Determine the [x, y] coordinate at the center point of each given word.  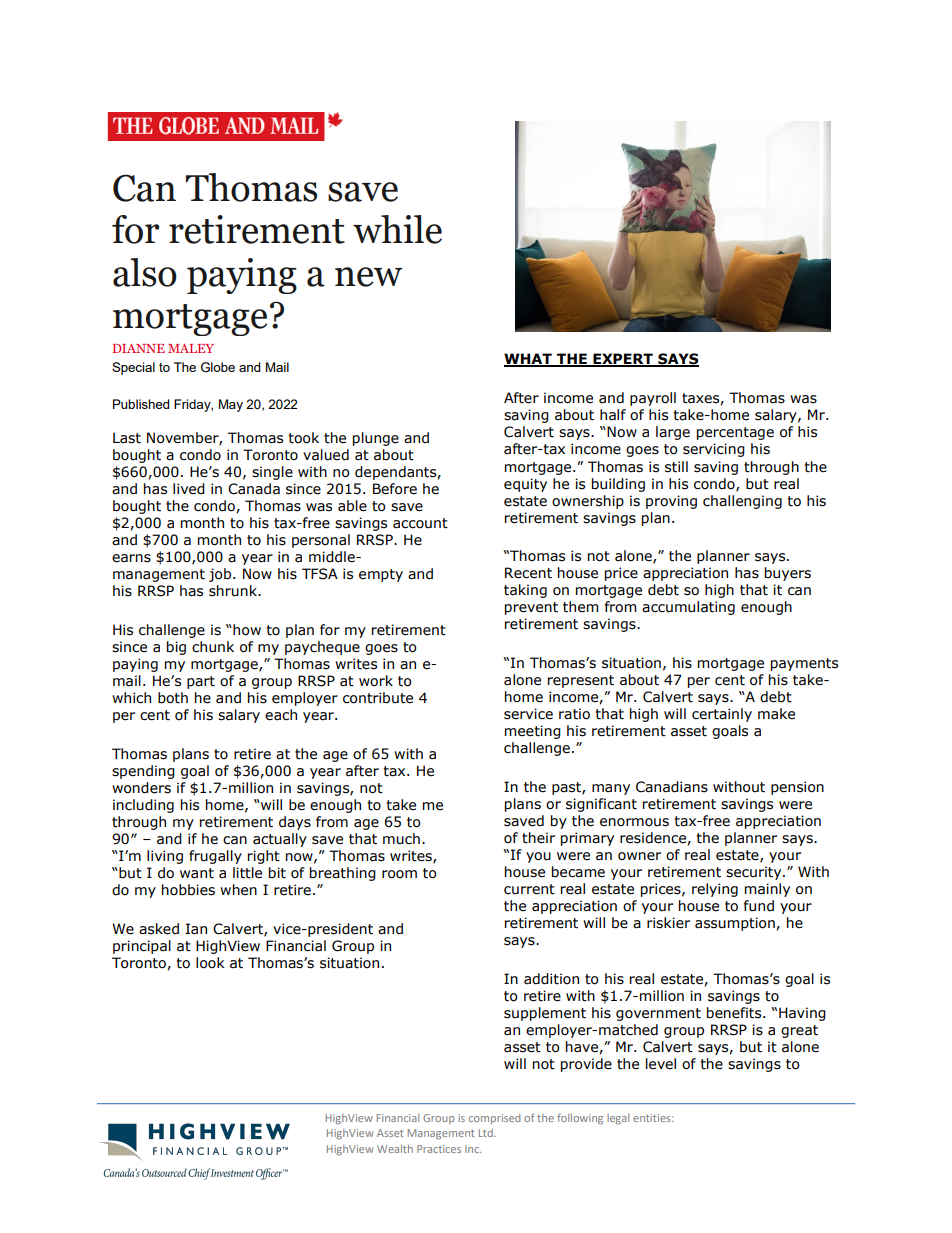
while [397, 229]
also [145, 272]
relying [715, 890]
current [529, 889]
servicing [714, 450]
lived [189, 489]
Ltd [487, 1133]
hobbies [188, 890]
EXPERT [623, 360]
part [201, 682]
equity [525, 485]
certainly [722, 715]
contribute [378, 698]
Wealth [395, 1149]
